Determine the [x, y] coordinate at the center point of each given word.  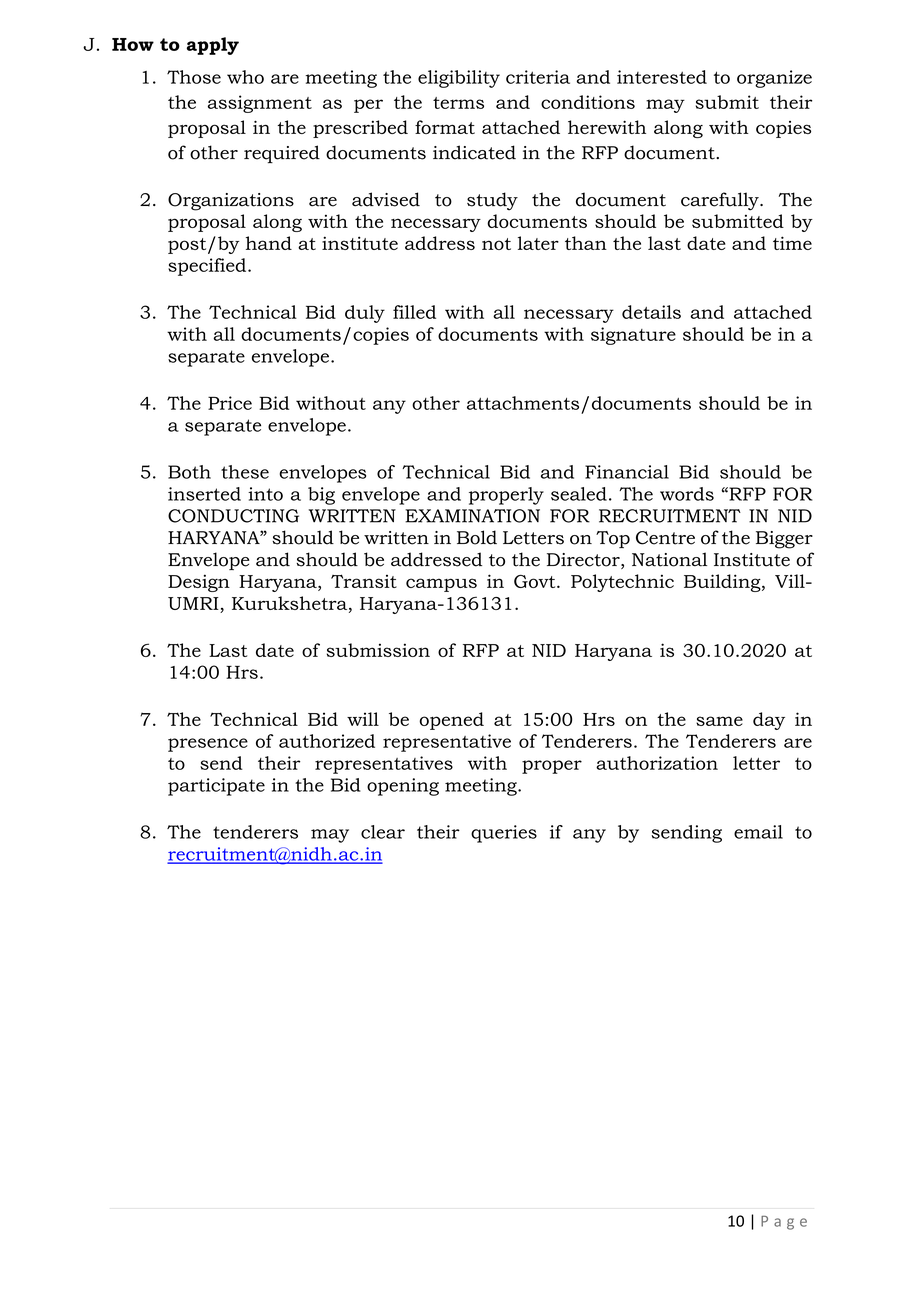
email [758, 832]
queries [504, 834]
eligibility [459, 79]
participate [216, 787]
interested [662, 77]
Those [194, 77]
